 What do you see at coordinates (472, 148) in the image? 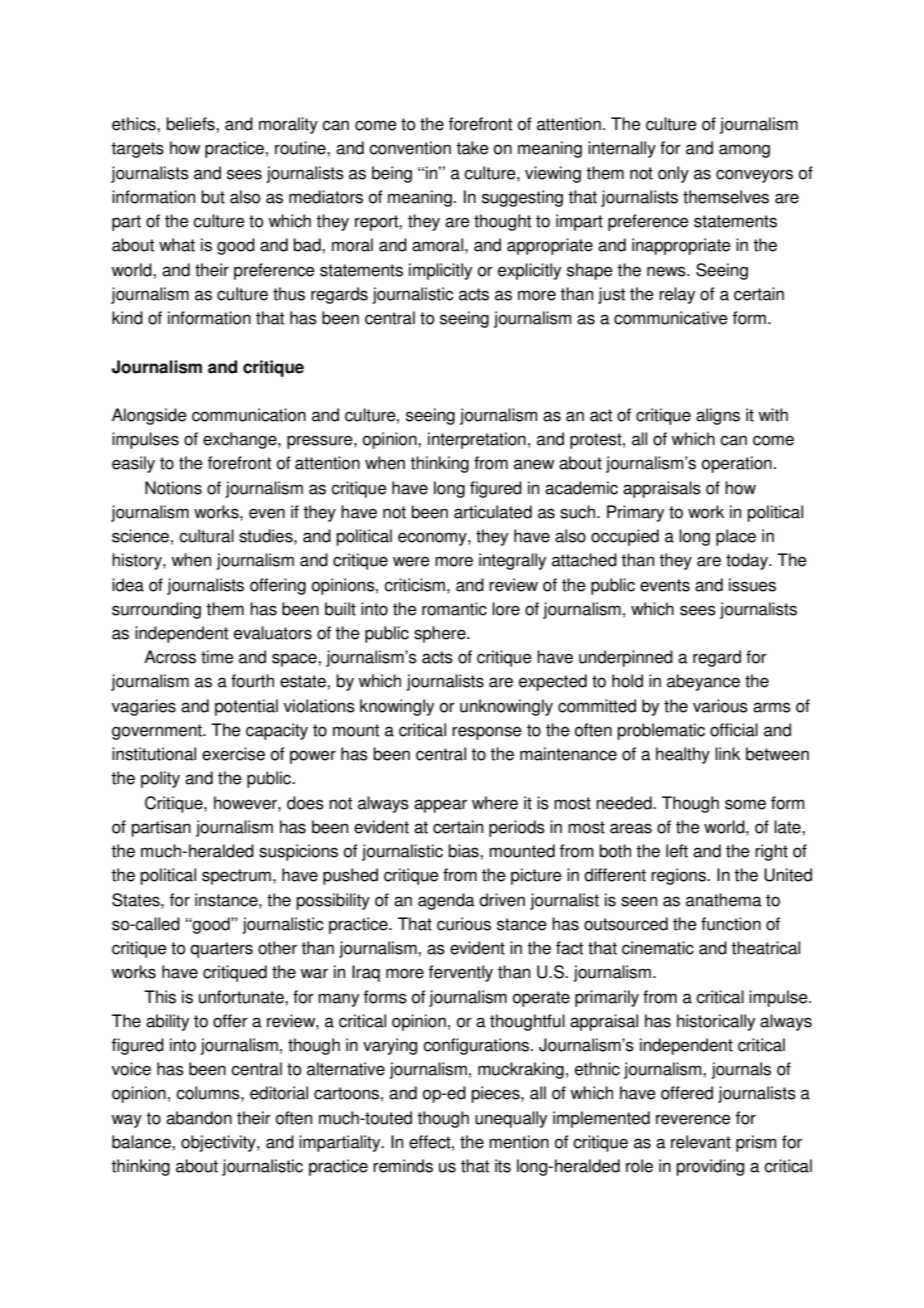
I see `take` at bounding box center [472, 148].
